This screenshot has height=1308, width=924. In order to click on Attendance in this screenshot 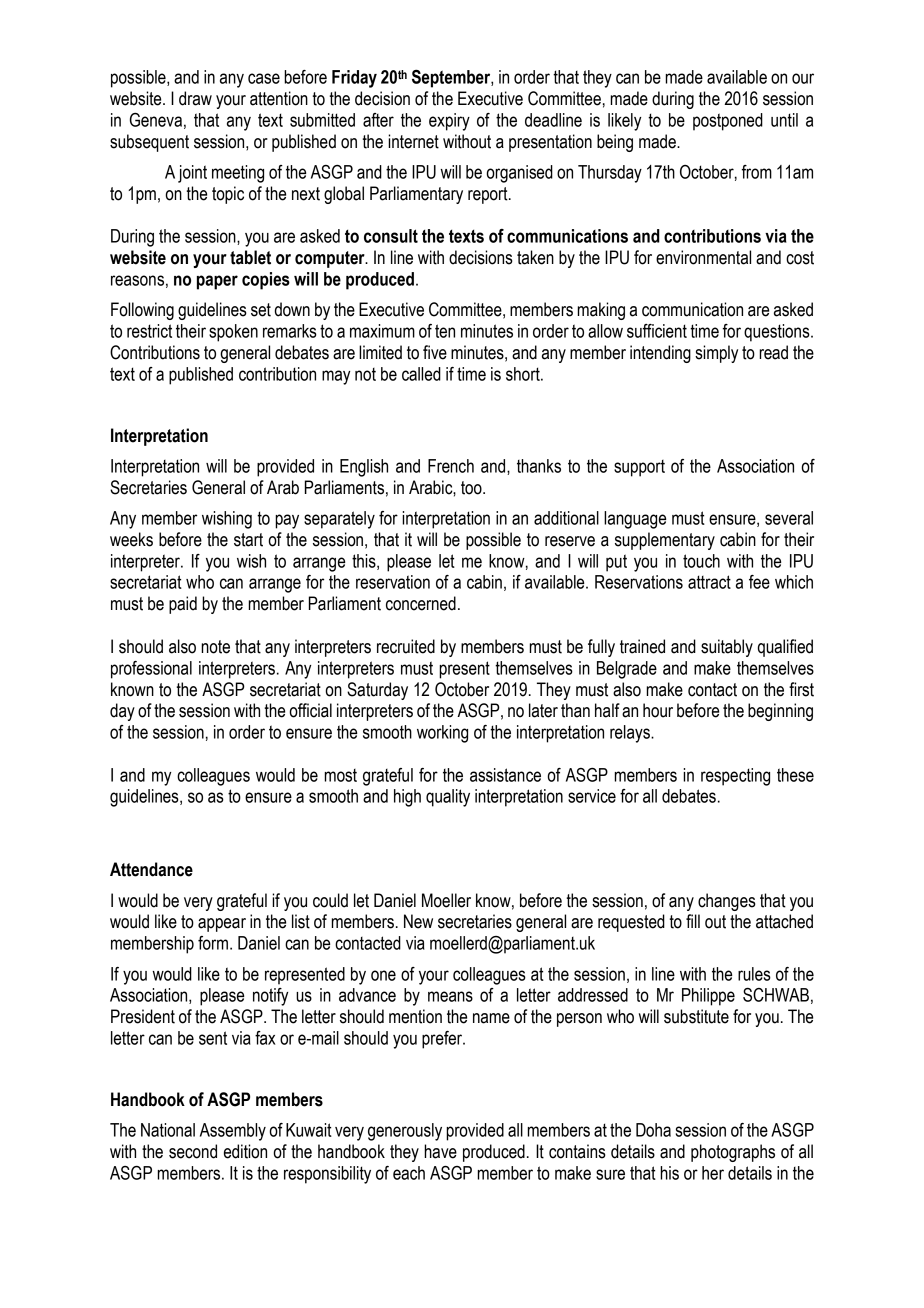, I will do `click(151, 869)`.
